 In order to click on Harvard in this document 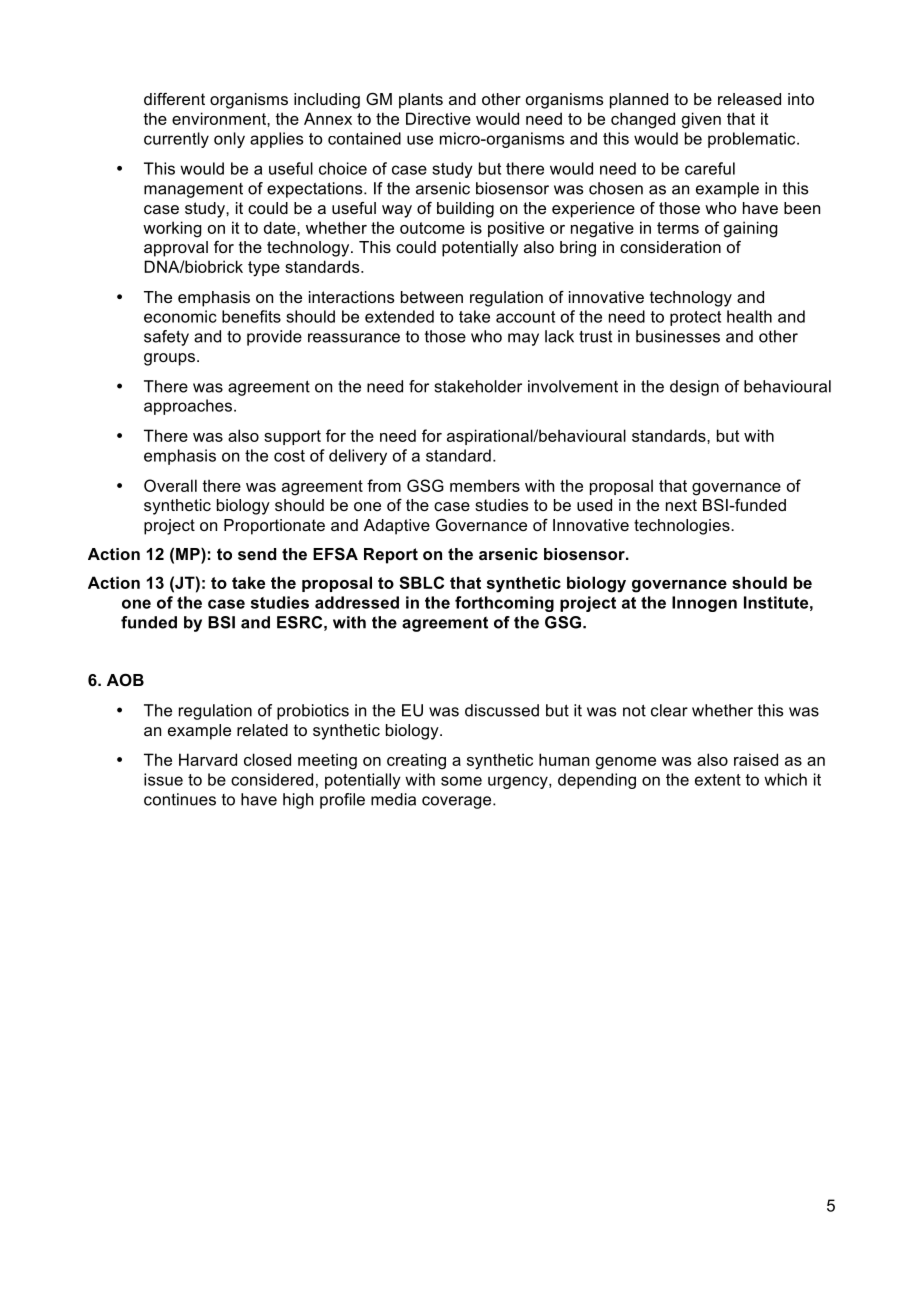, I will do `click(208, 759)`.
